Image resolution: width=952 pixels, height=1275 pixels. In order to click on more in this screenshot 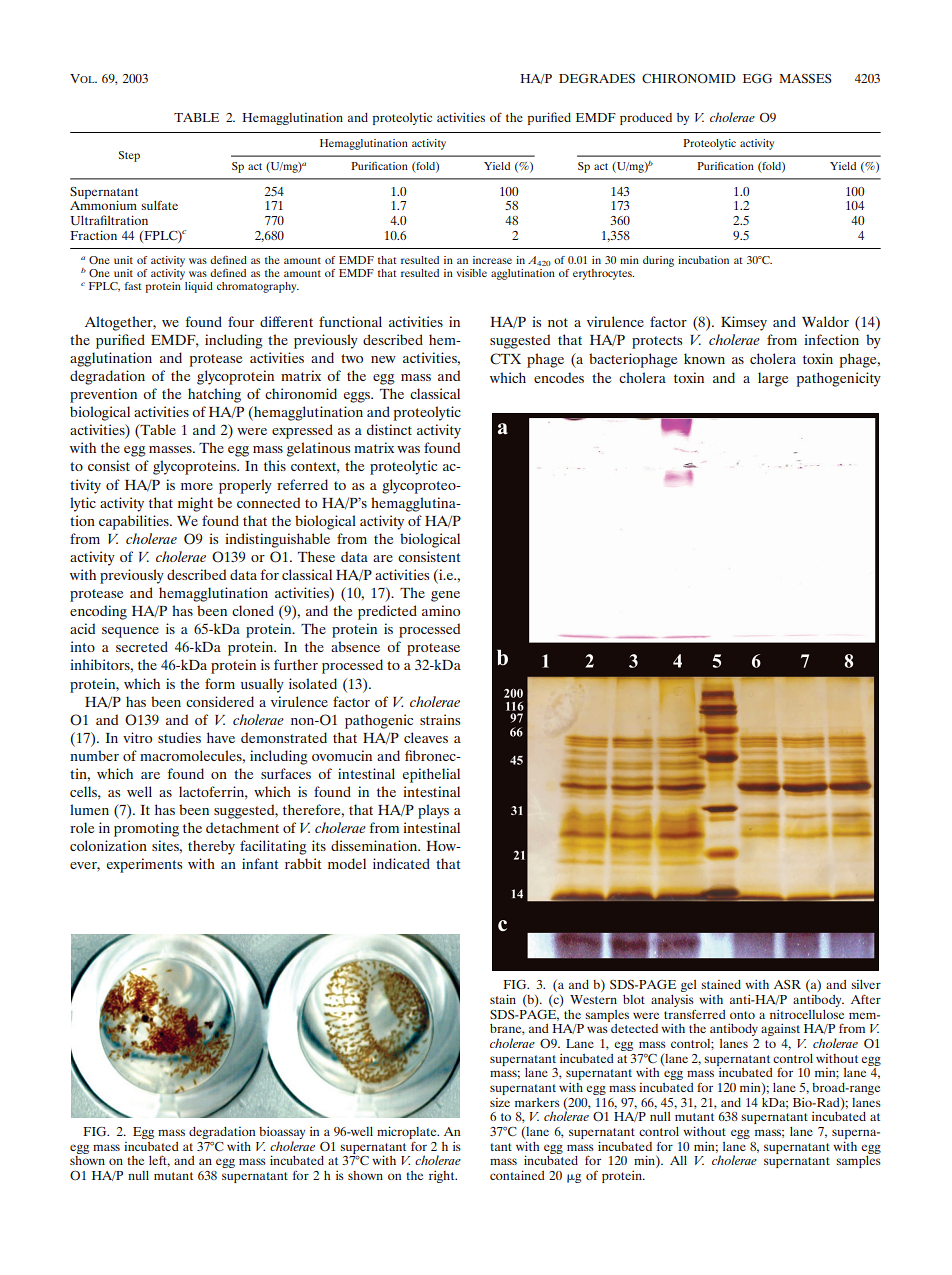, I will do `click(197, 486)`.
